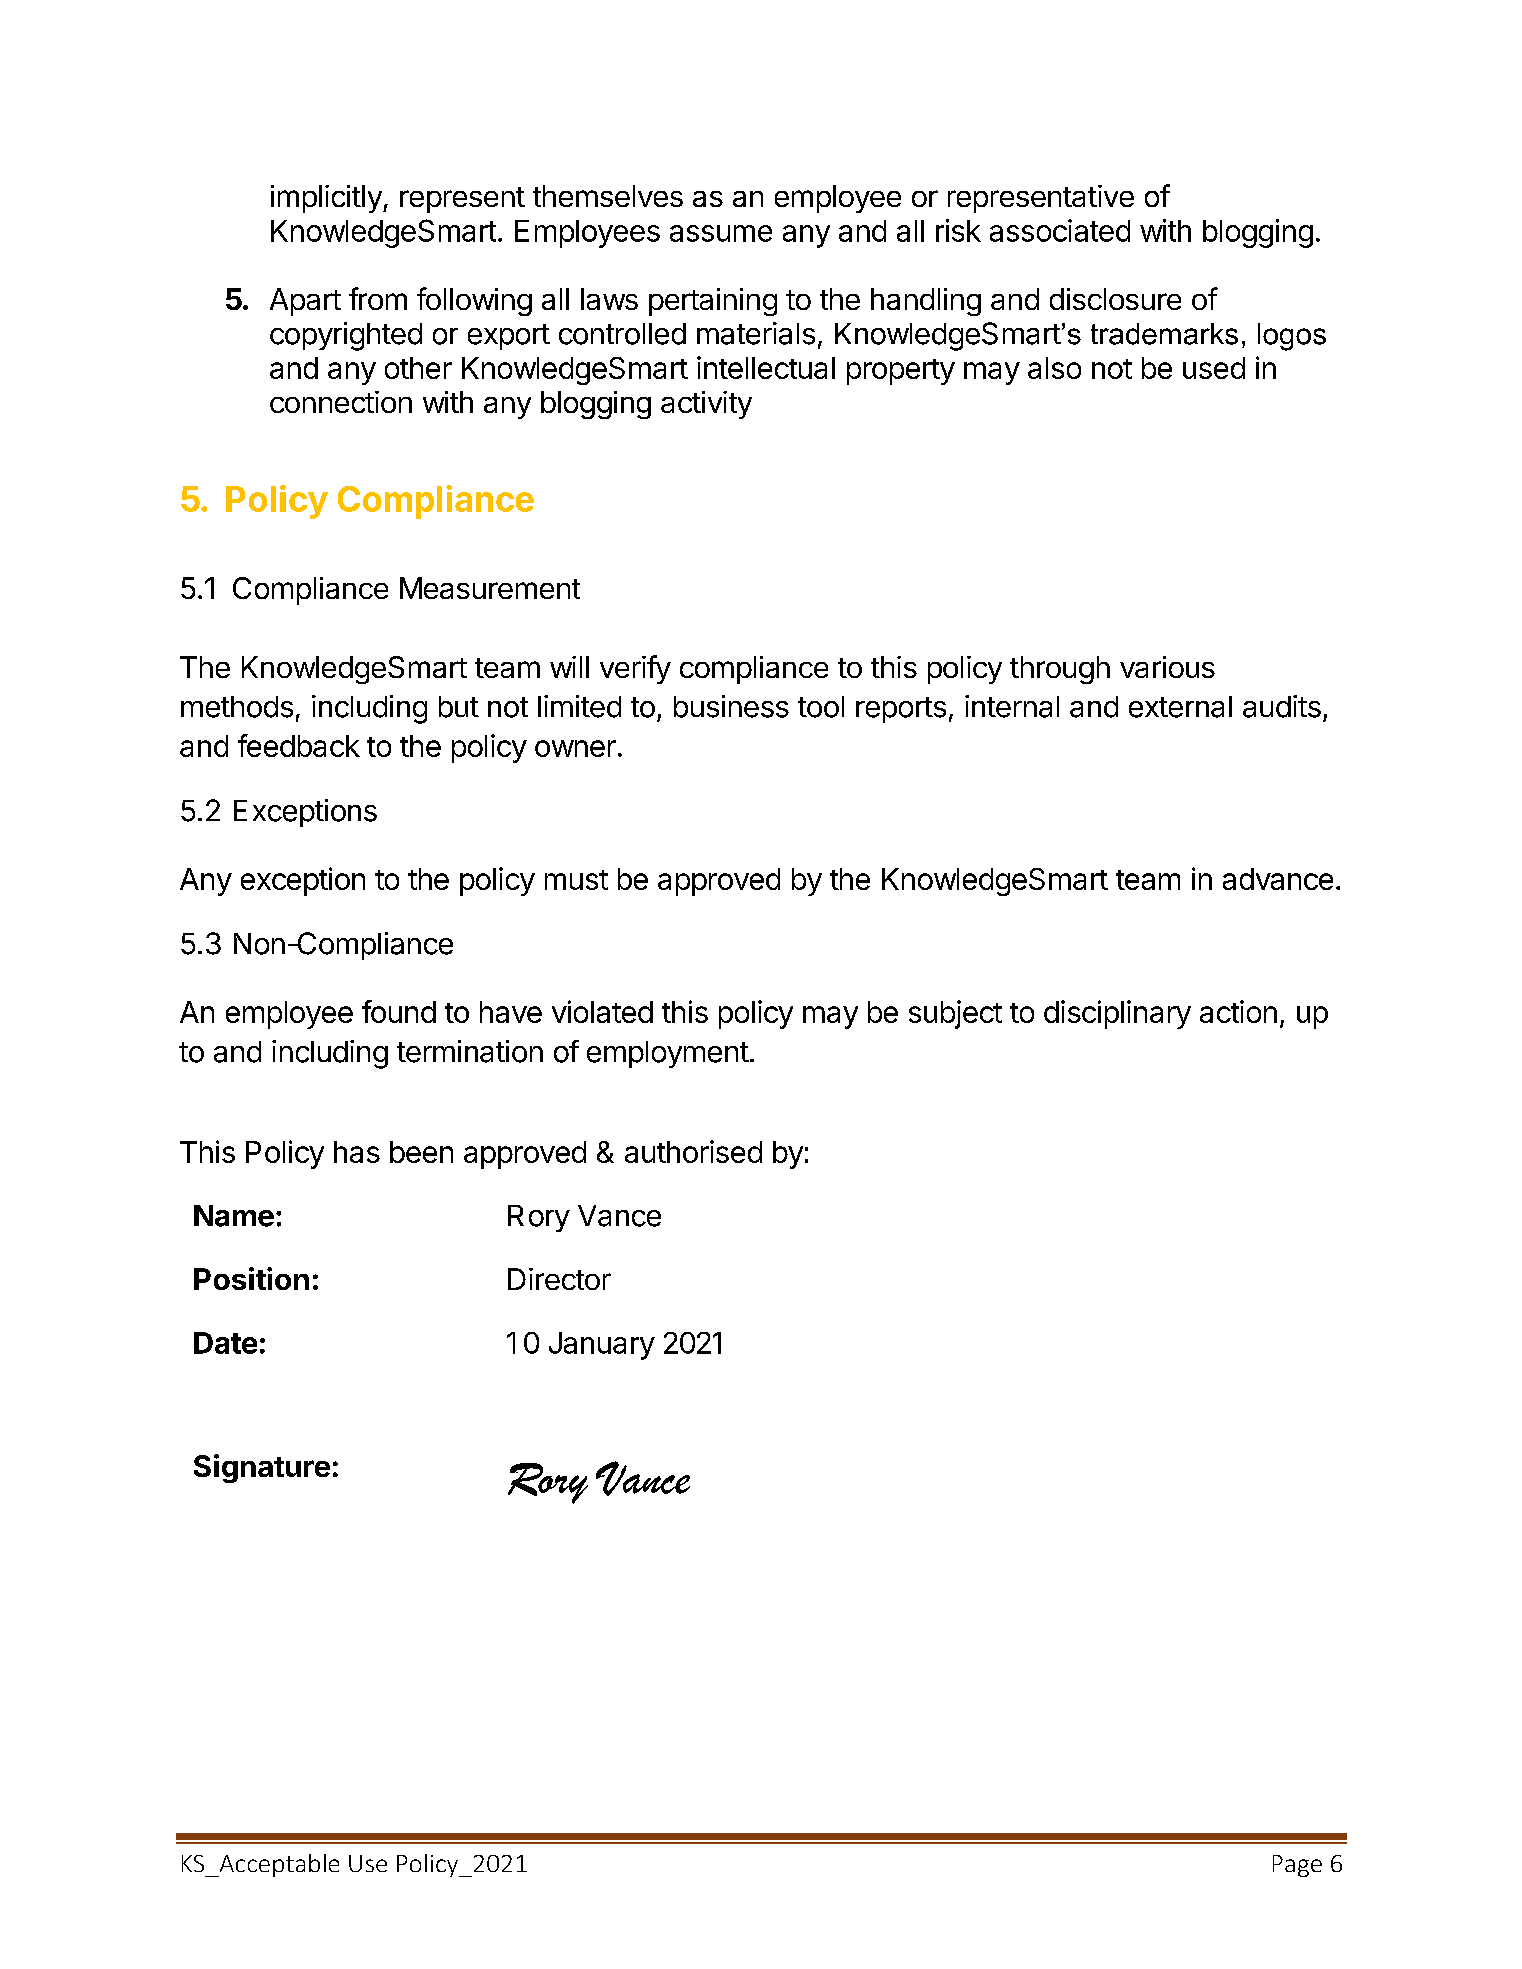  Describe the element at coordinates (668, 1054) in the document. I see `employment` at that location.
